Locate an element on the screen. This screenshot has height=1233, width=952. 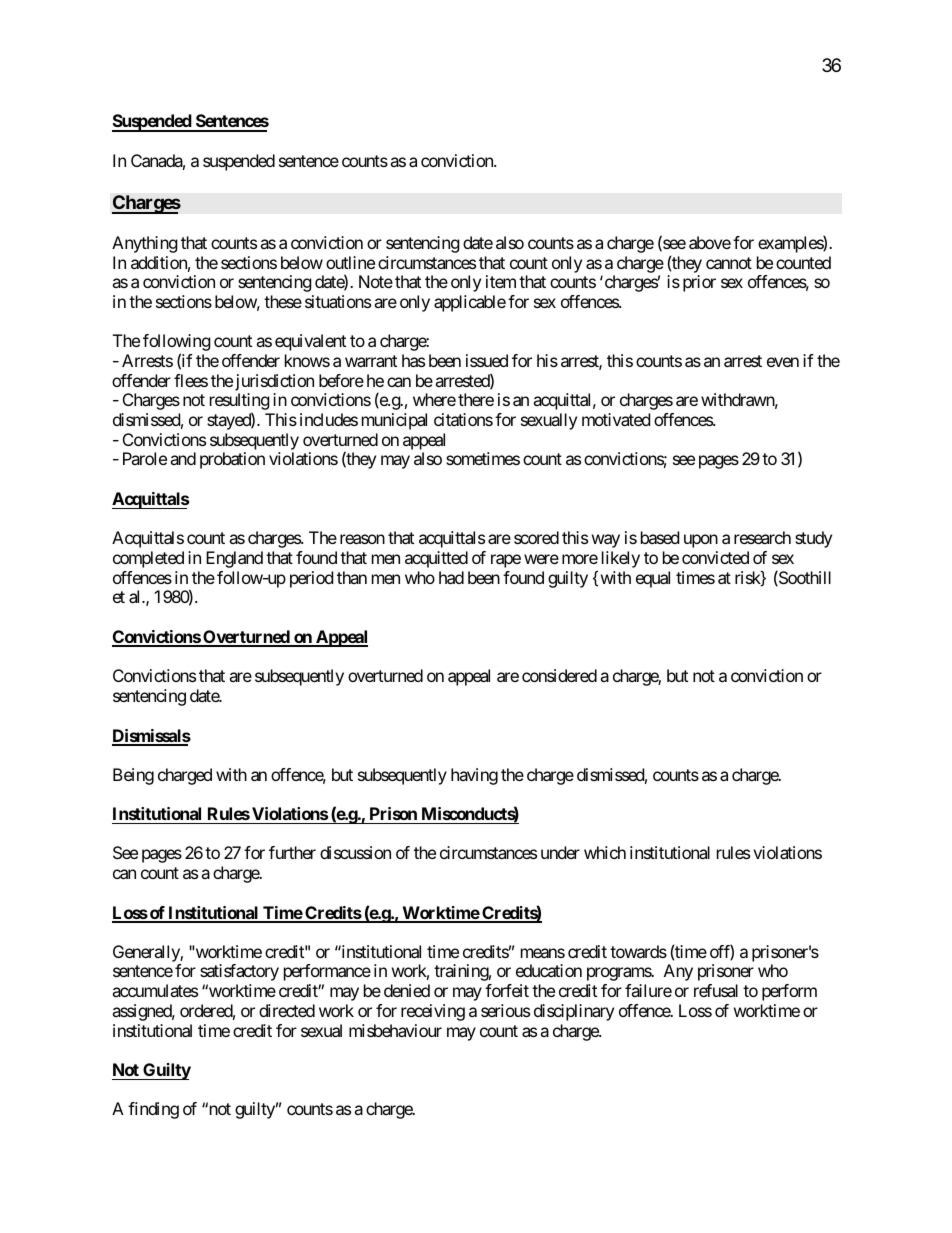
equal is located at coordinates (653, 579).
